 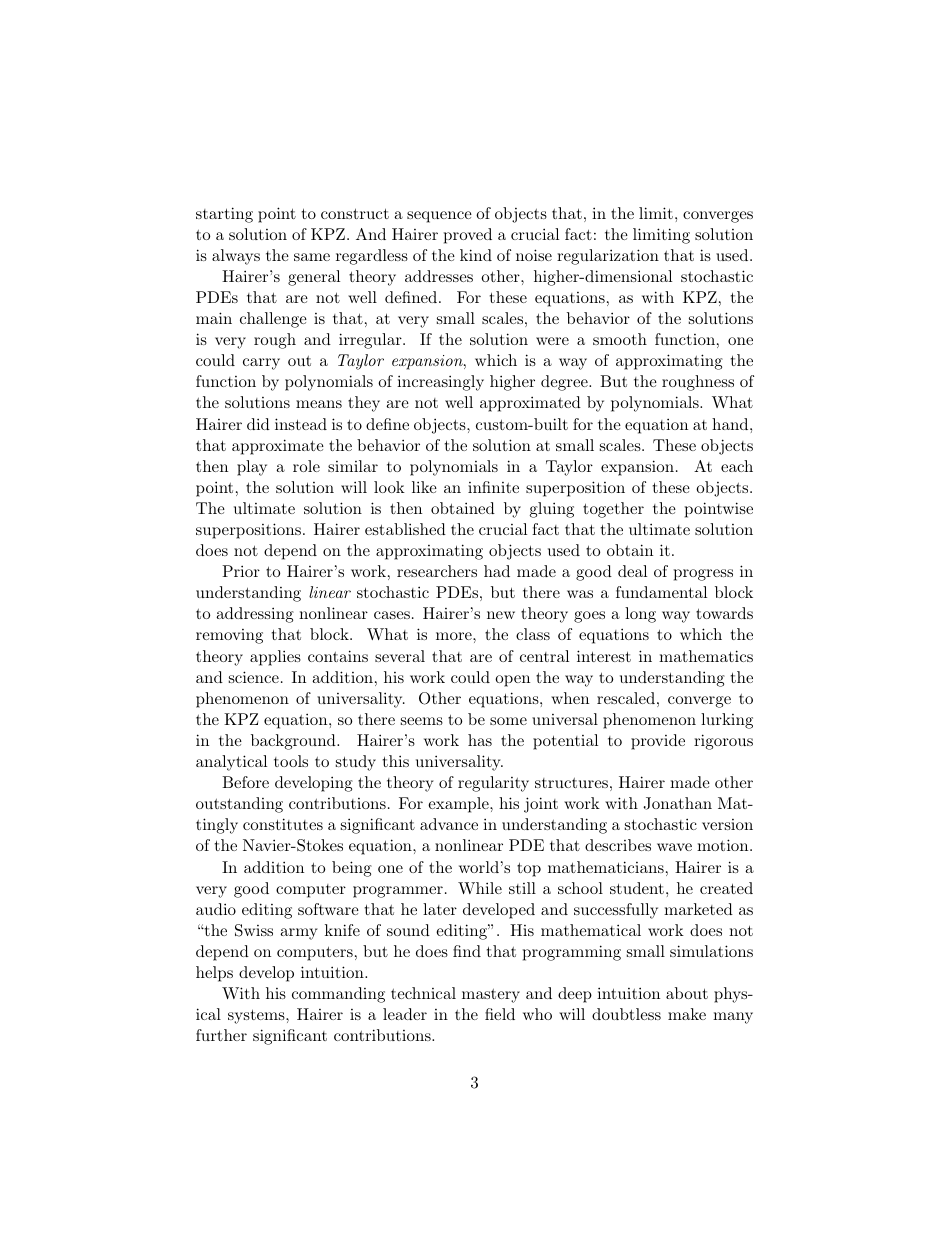 I want to click on proved, so click(x=468, y=236).
